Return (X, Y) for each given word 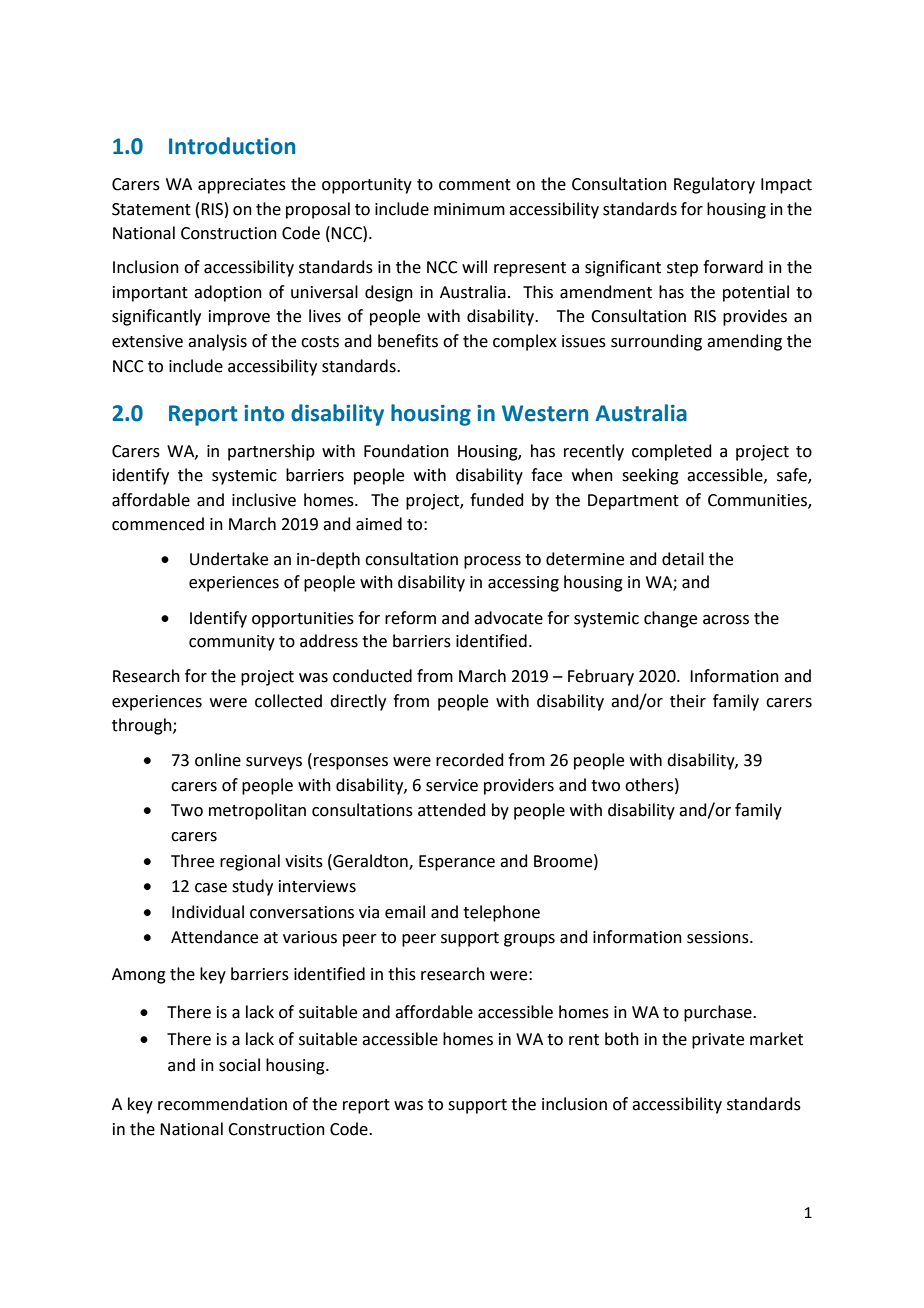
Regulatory (714, 185)
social (239, 1065)
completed (672, 452)
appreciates (242, 186)
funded (497, 500)
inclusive (264, 500)
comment (475, 185)
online (218, 760)
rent (584, 1040)
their (688, 701)
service (452, 785)
